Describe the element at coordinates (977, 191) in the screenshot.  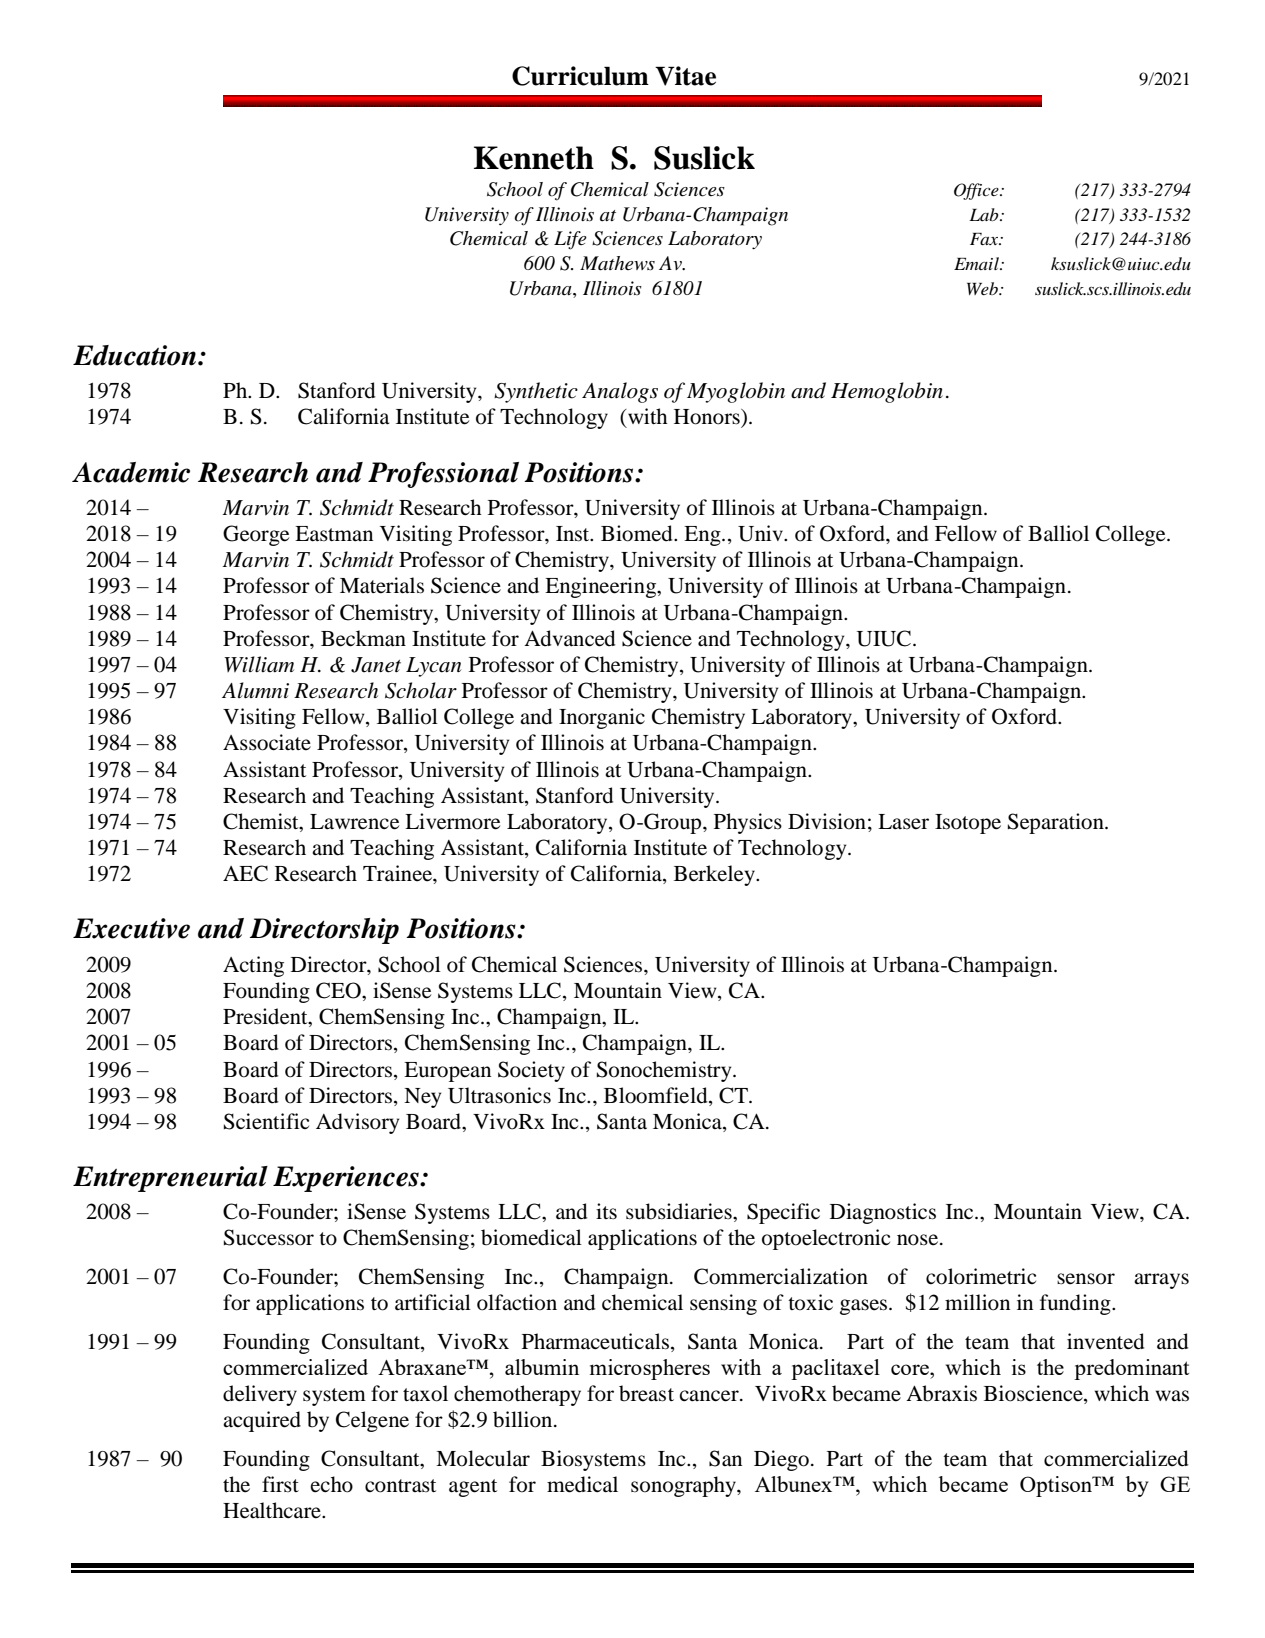
I see `Office` at that location.
